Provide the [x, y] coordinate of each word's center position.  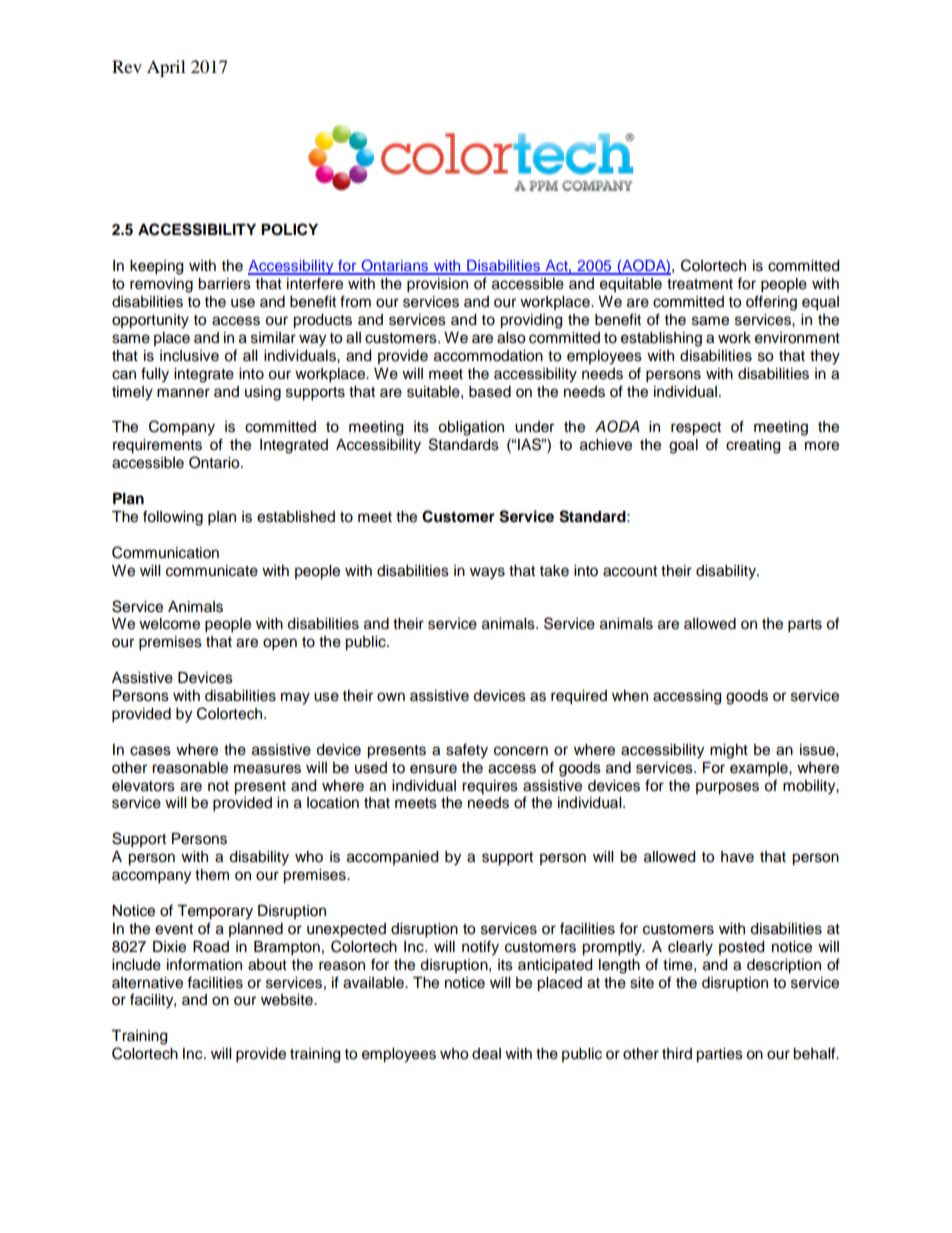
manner [183, 393]
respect [696, 429]
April [166, 68]
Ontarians [395, 266]
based [490, 392]
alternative [147, 983]
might [729, 751]
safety [467, 751]
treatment [700, 284]
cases [150, 751]
